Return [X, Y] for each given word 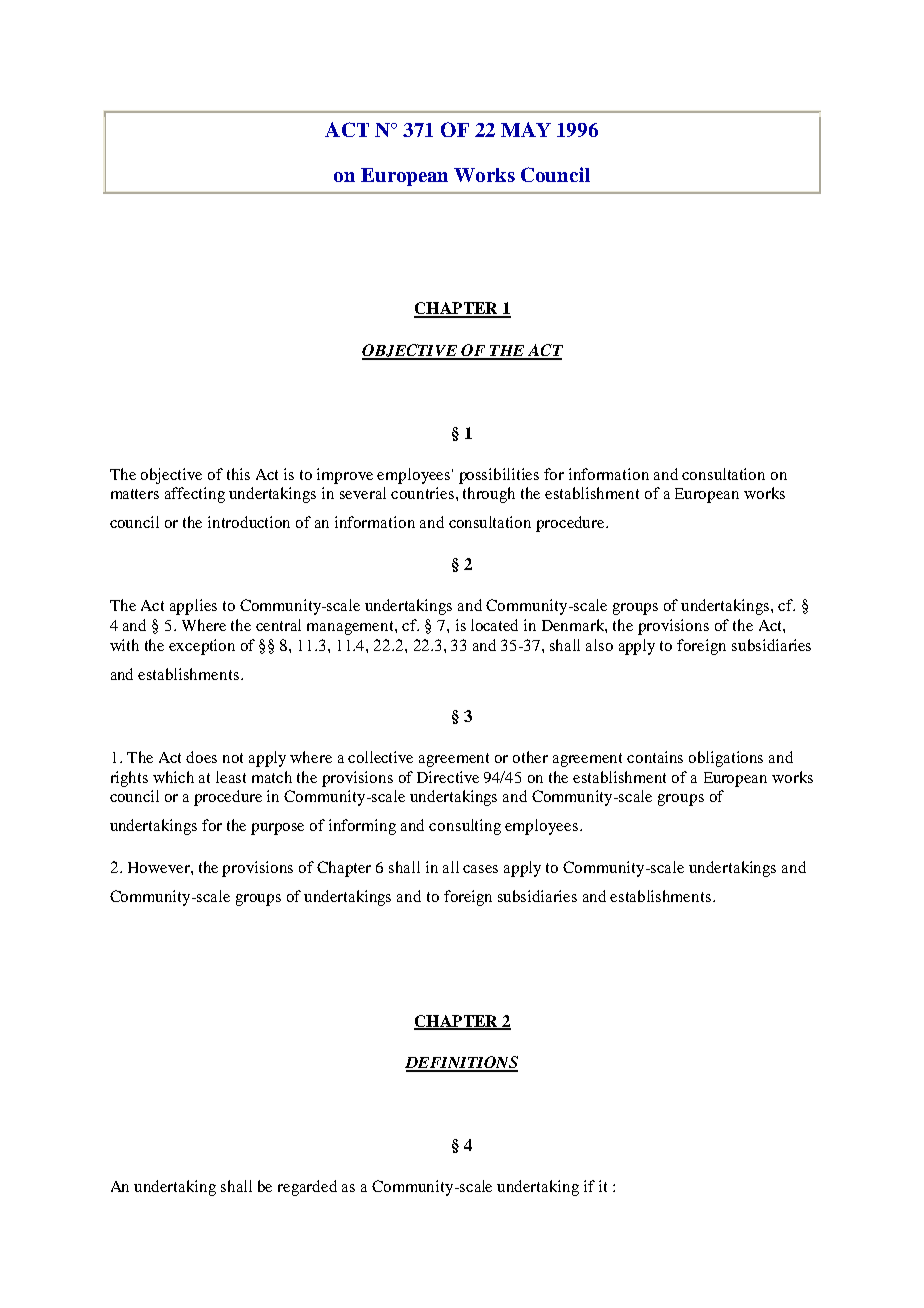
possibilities [499, 476]
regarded [307, 1188]
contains [655, 757]
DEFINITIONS [461, 1063]
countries [424, 493]
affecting [195, 495]
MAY [526, 129]
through [489, 495]
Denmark [574, 626]
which [173, 777]
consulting [465, 827]
